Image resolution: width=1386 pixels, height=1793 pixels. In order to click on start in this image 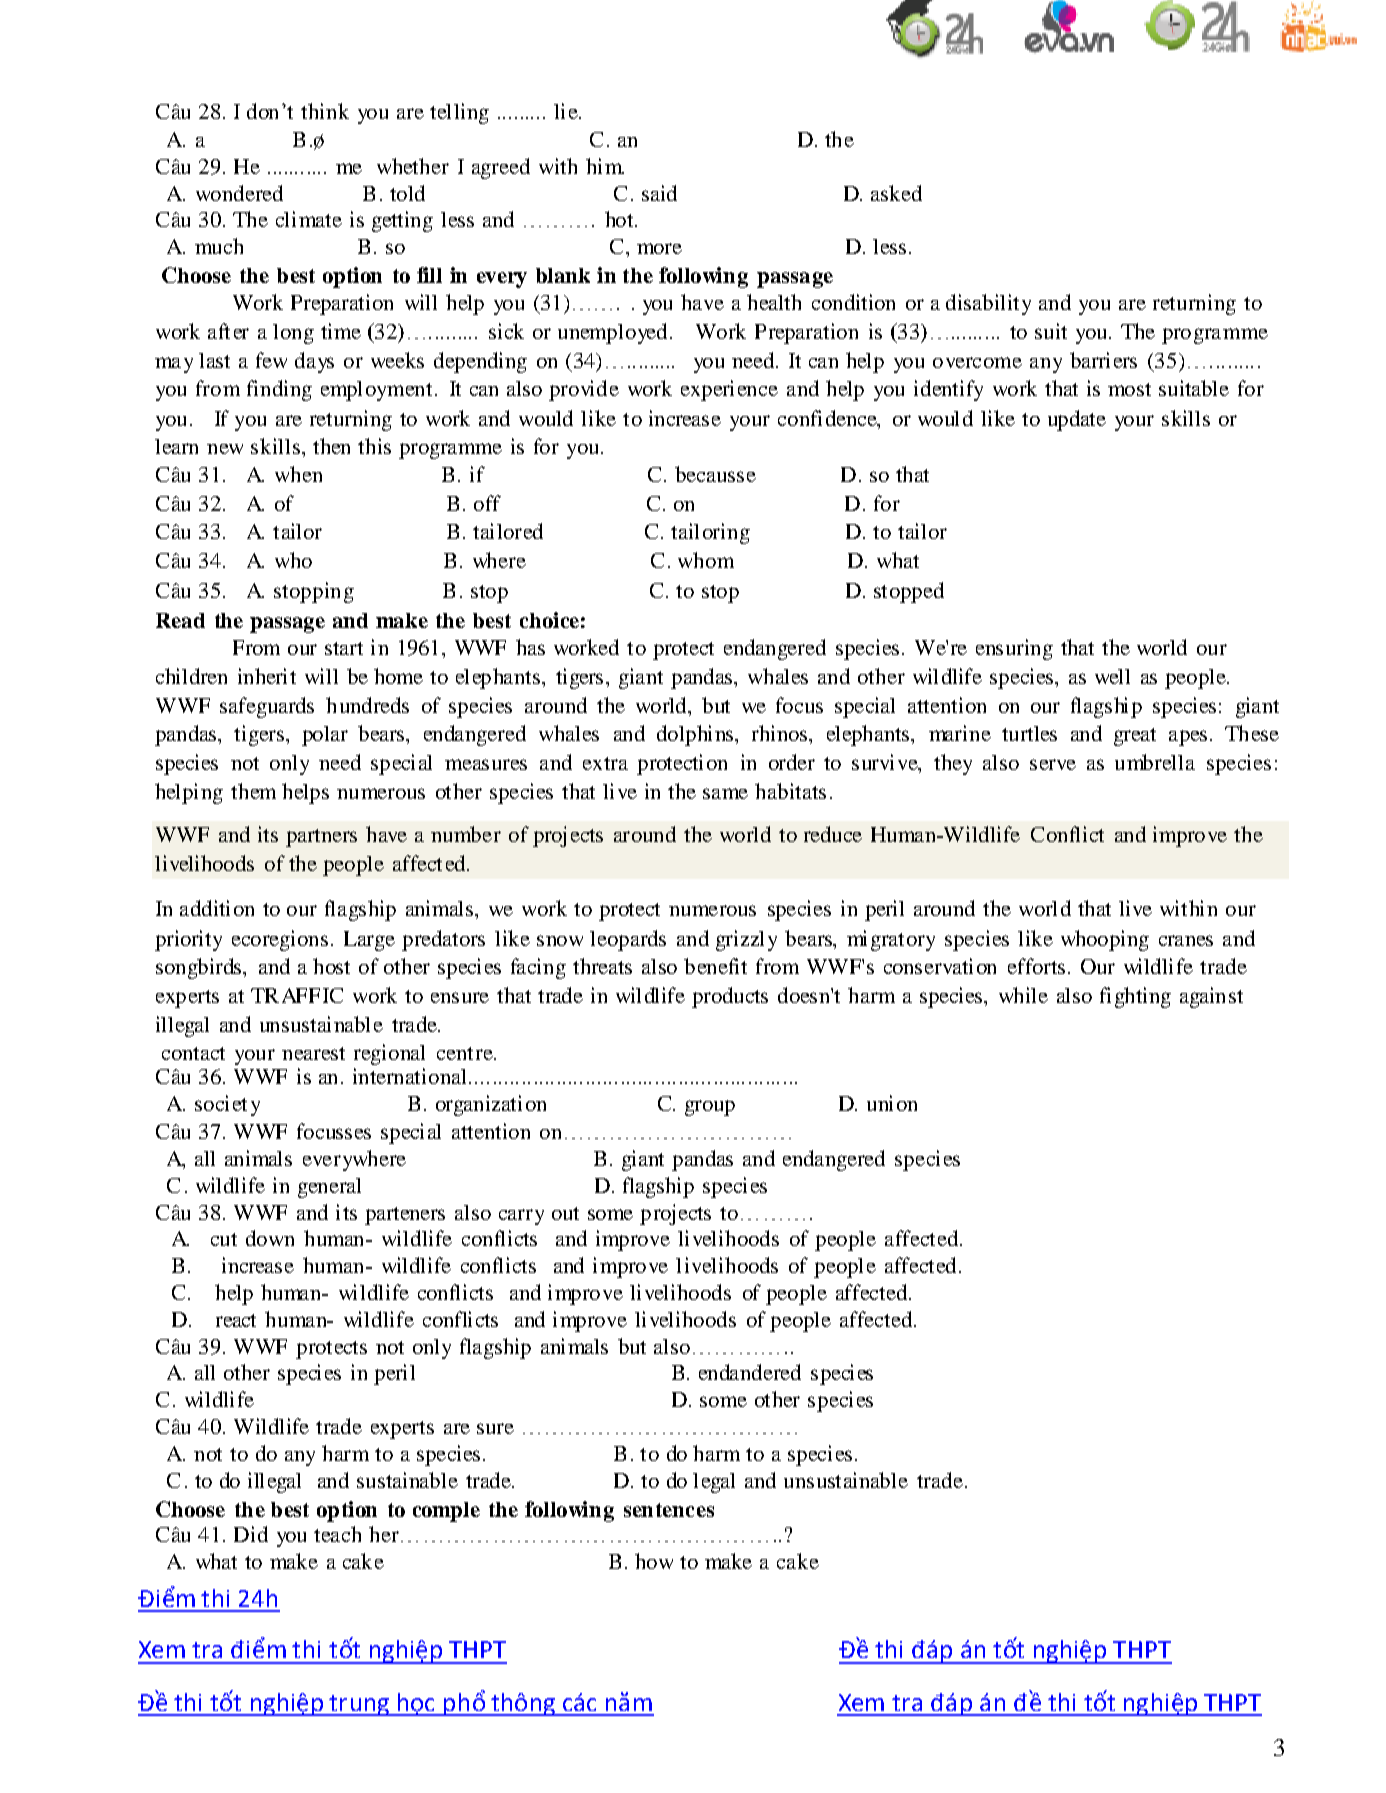, I will do `click(344, 648)`.
